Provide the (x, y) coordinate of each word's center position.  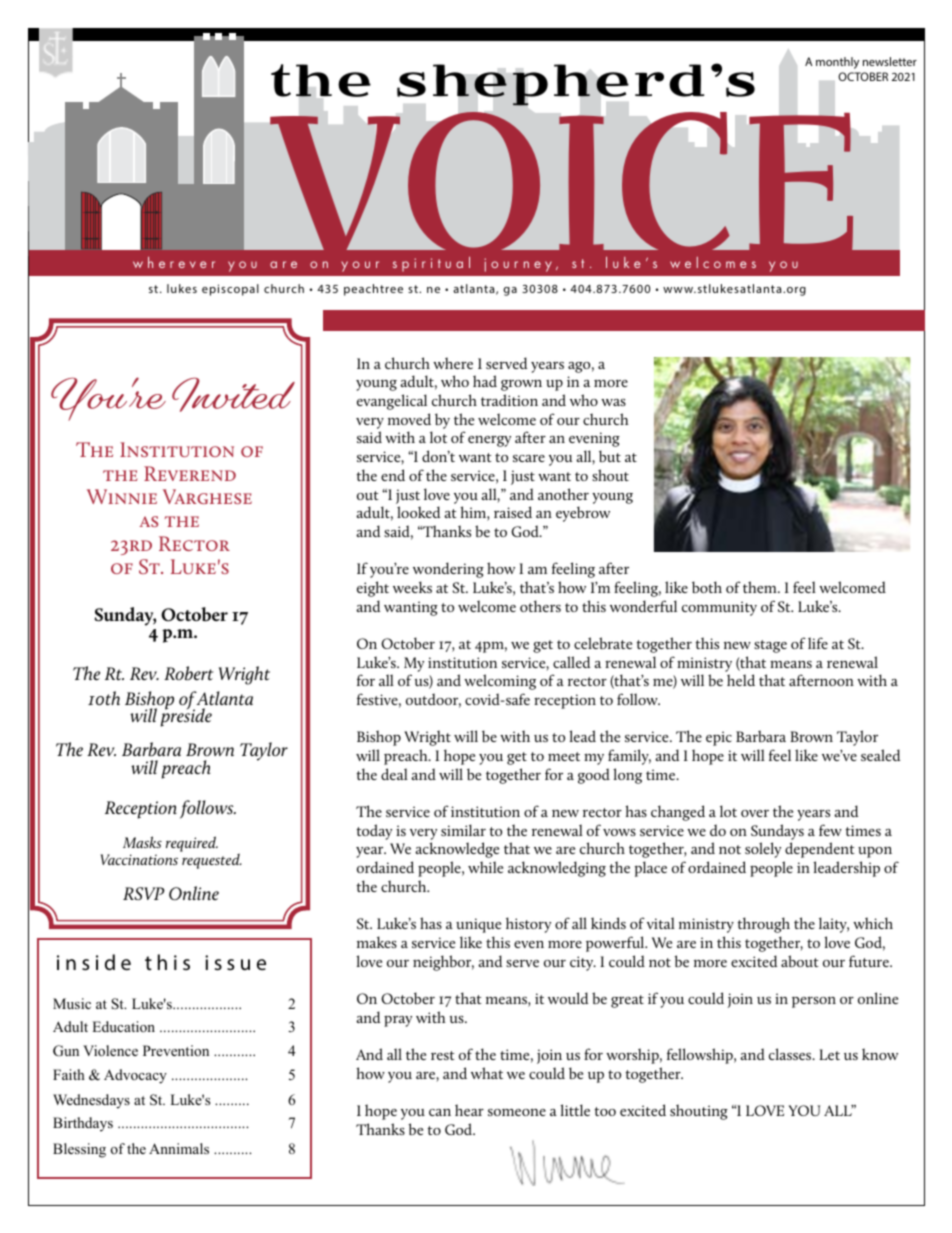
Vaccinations (139, 859)
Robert (188, 673)
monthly (837, 63)
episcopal (230, 290)
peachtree (373, 290)
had (485, 381)
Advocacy (135, 1076)
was (613, 402)
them (761, 587)
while (485, 867)
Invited (233, 394)
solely (763, 850)
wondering (448, 570)
